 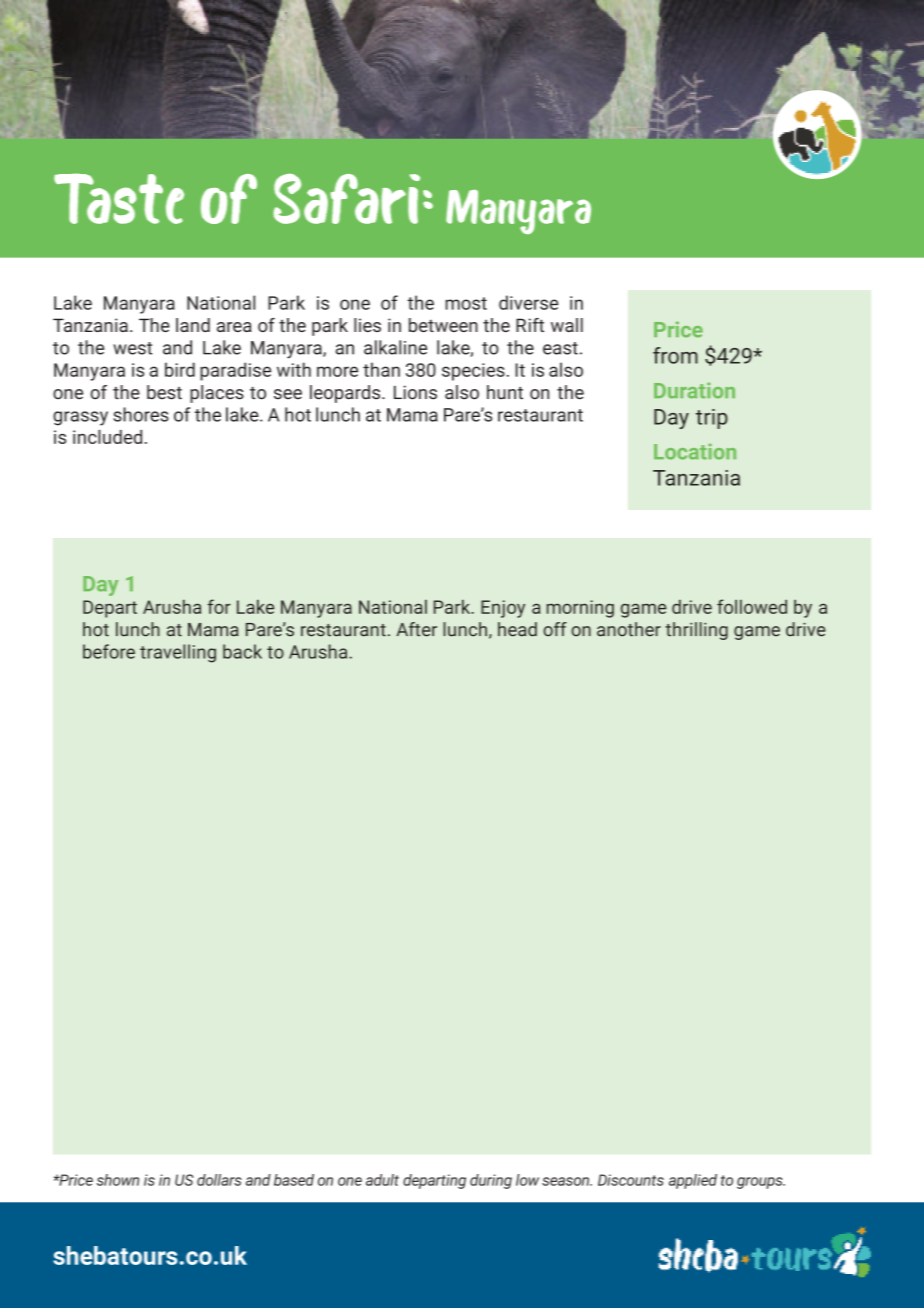 I want to click on travelling, so click(x=178, y=653).
